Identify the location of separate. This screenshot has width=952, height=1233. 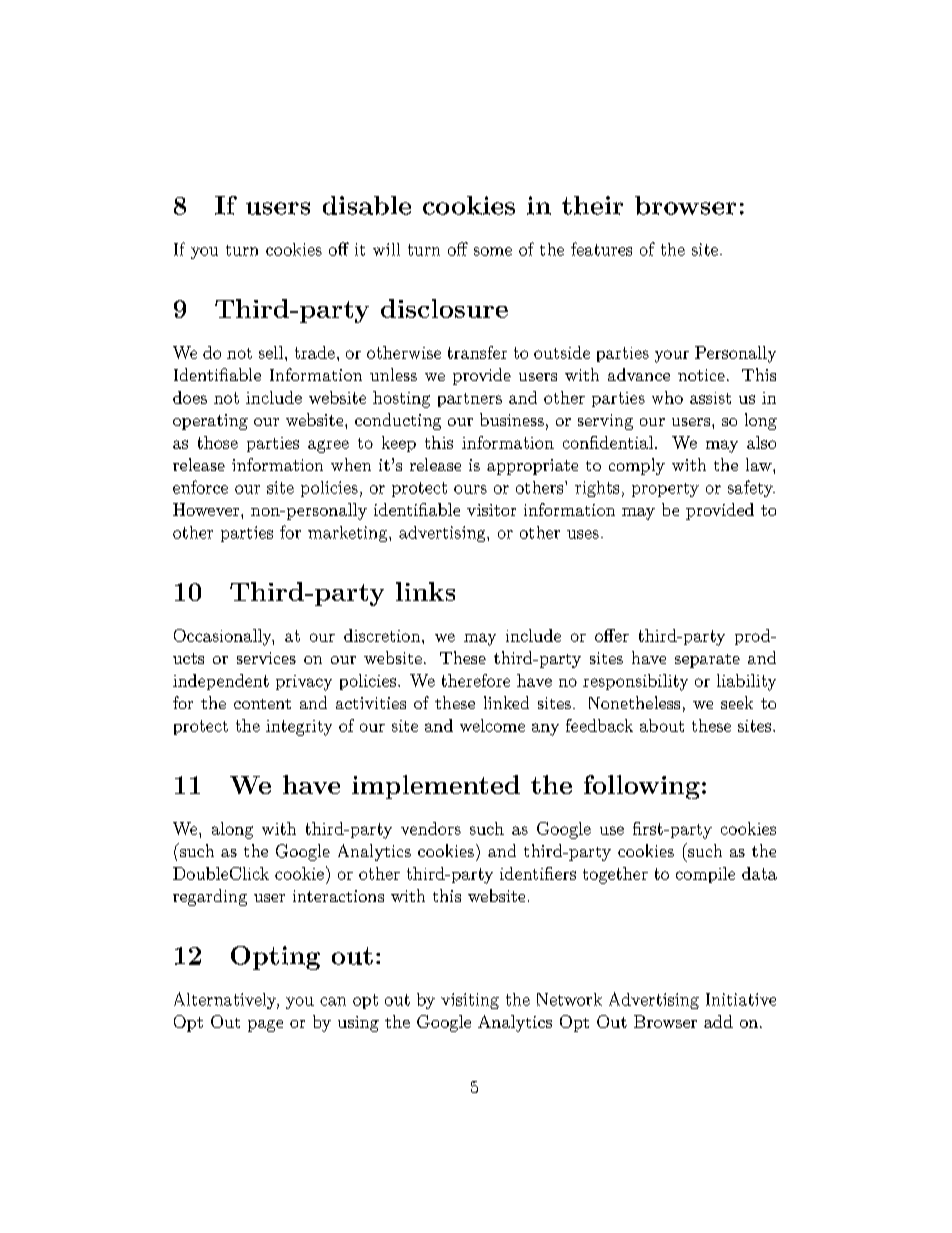
(707, 661).
